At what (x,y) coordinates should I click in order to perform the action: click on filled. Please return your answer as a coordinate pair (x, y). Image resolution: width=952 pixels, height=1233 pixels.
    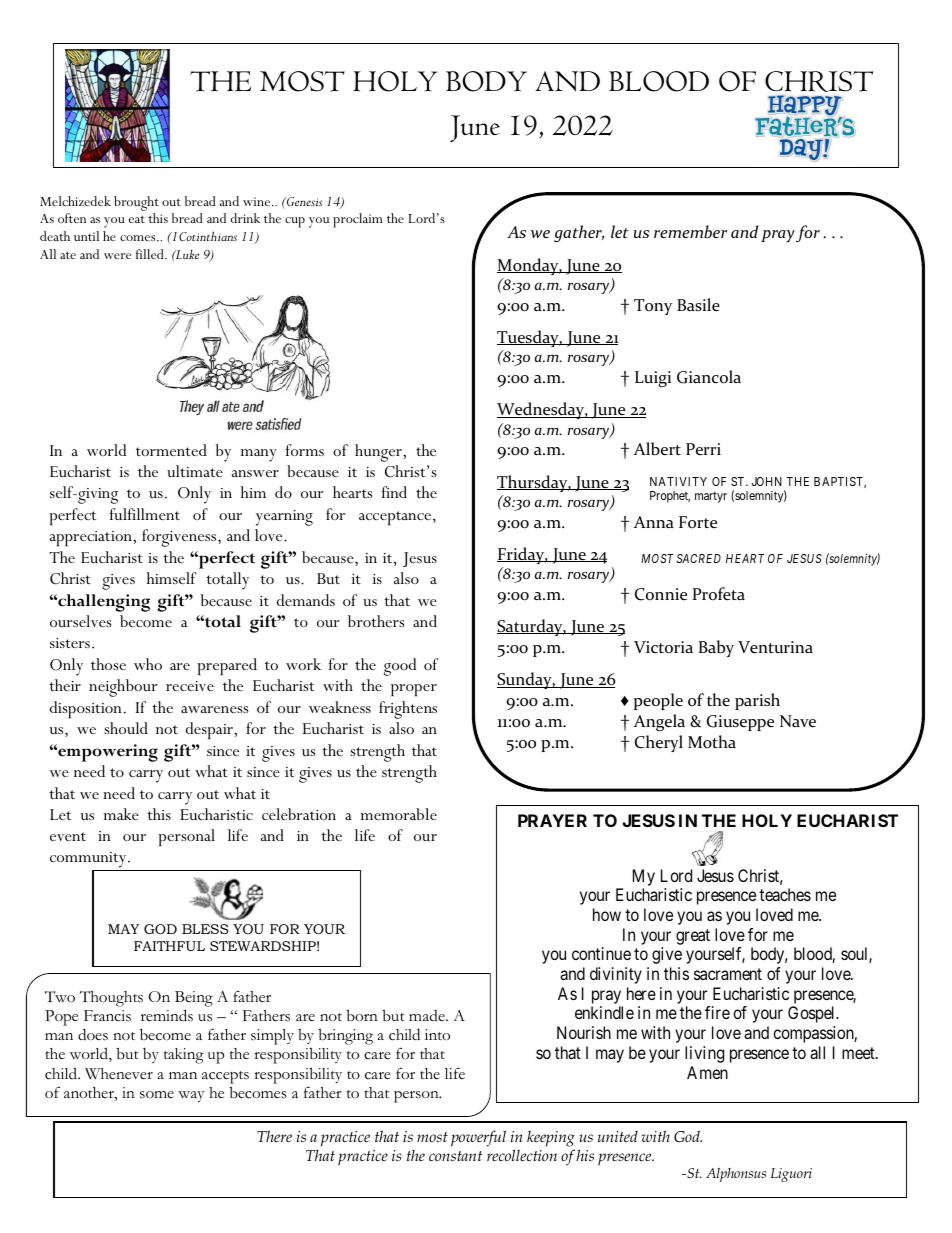
    Looking at the image, I should click on (151, 254).
